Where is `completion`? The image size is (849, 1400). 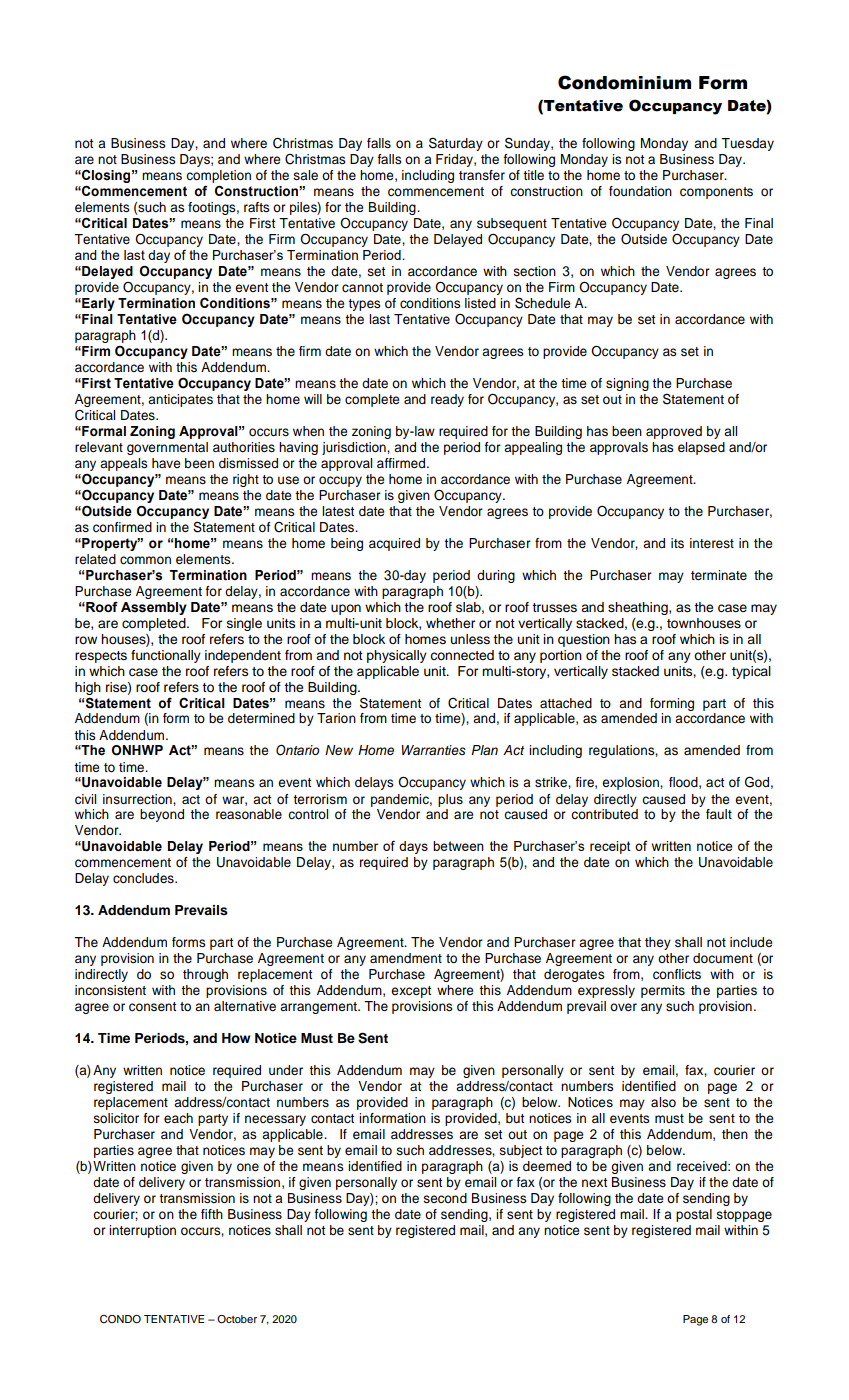 completion is located at coordinates (218, 178).
